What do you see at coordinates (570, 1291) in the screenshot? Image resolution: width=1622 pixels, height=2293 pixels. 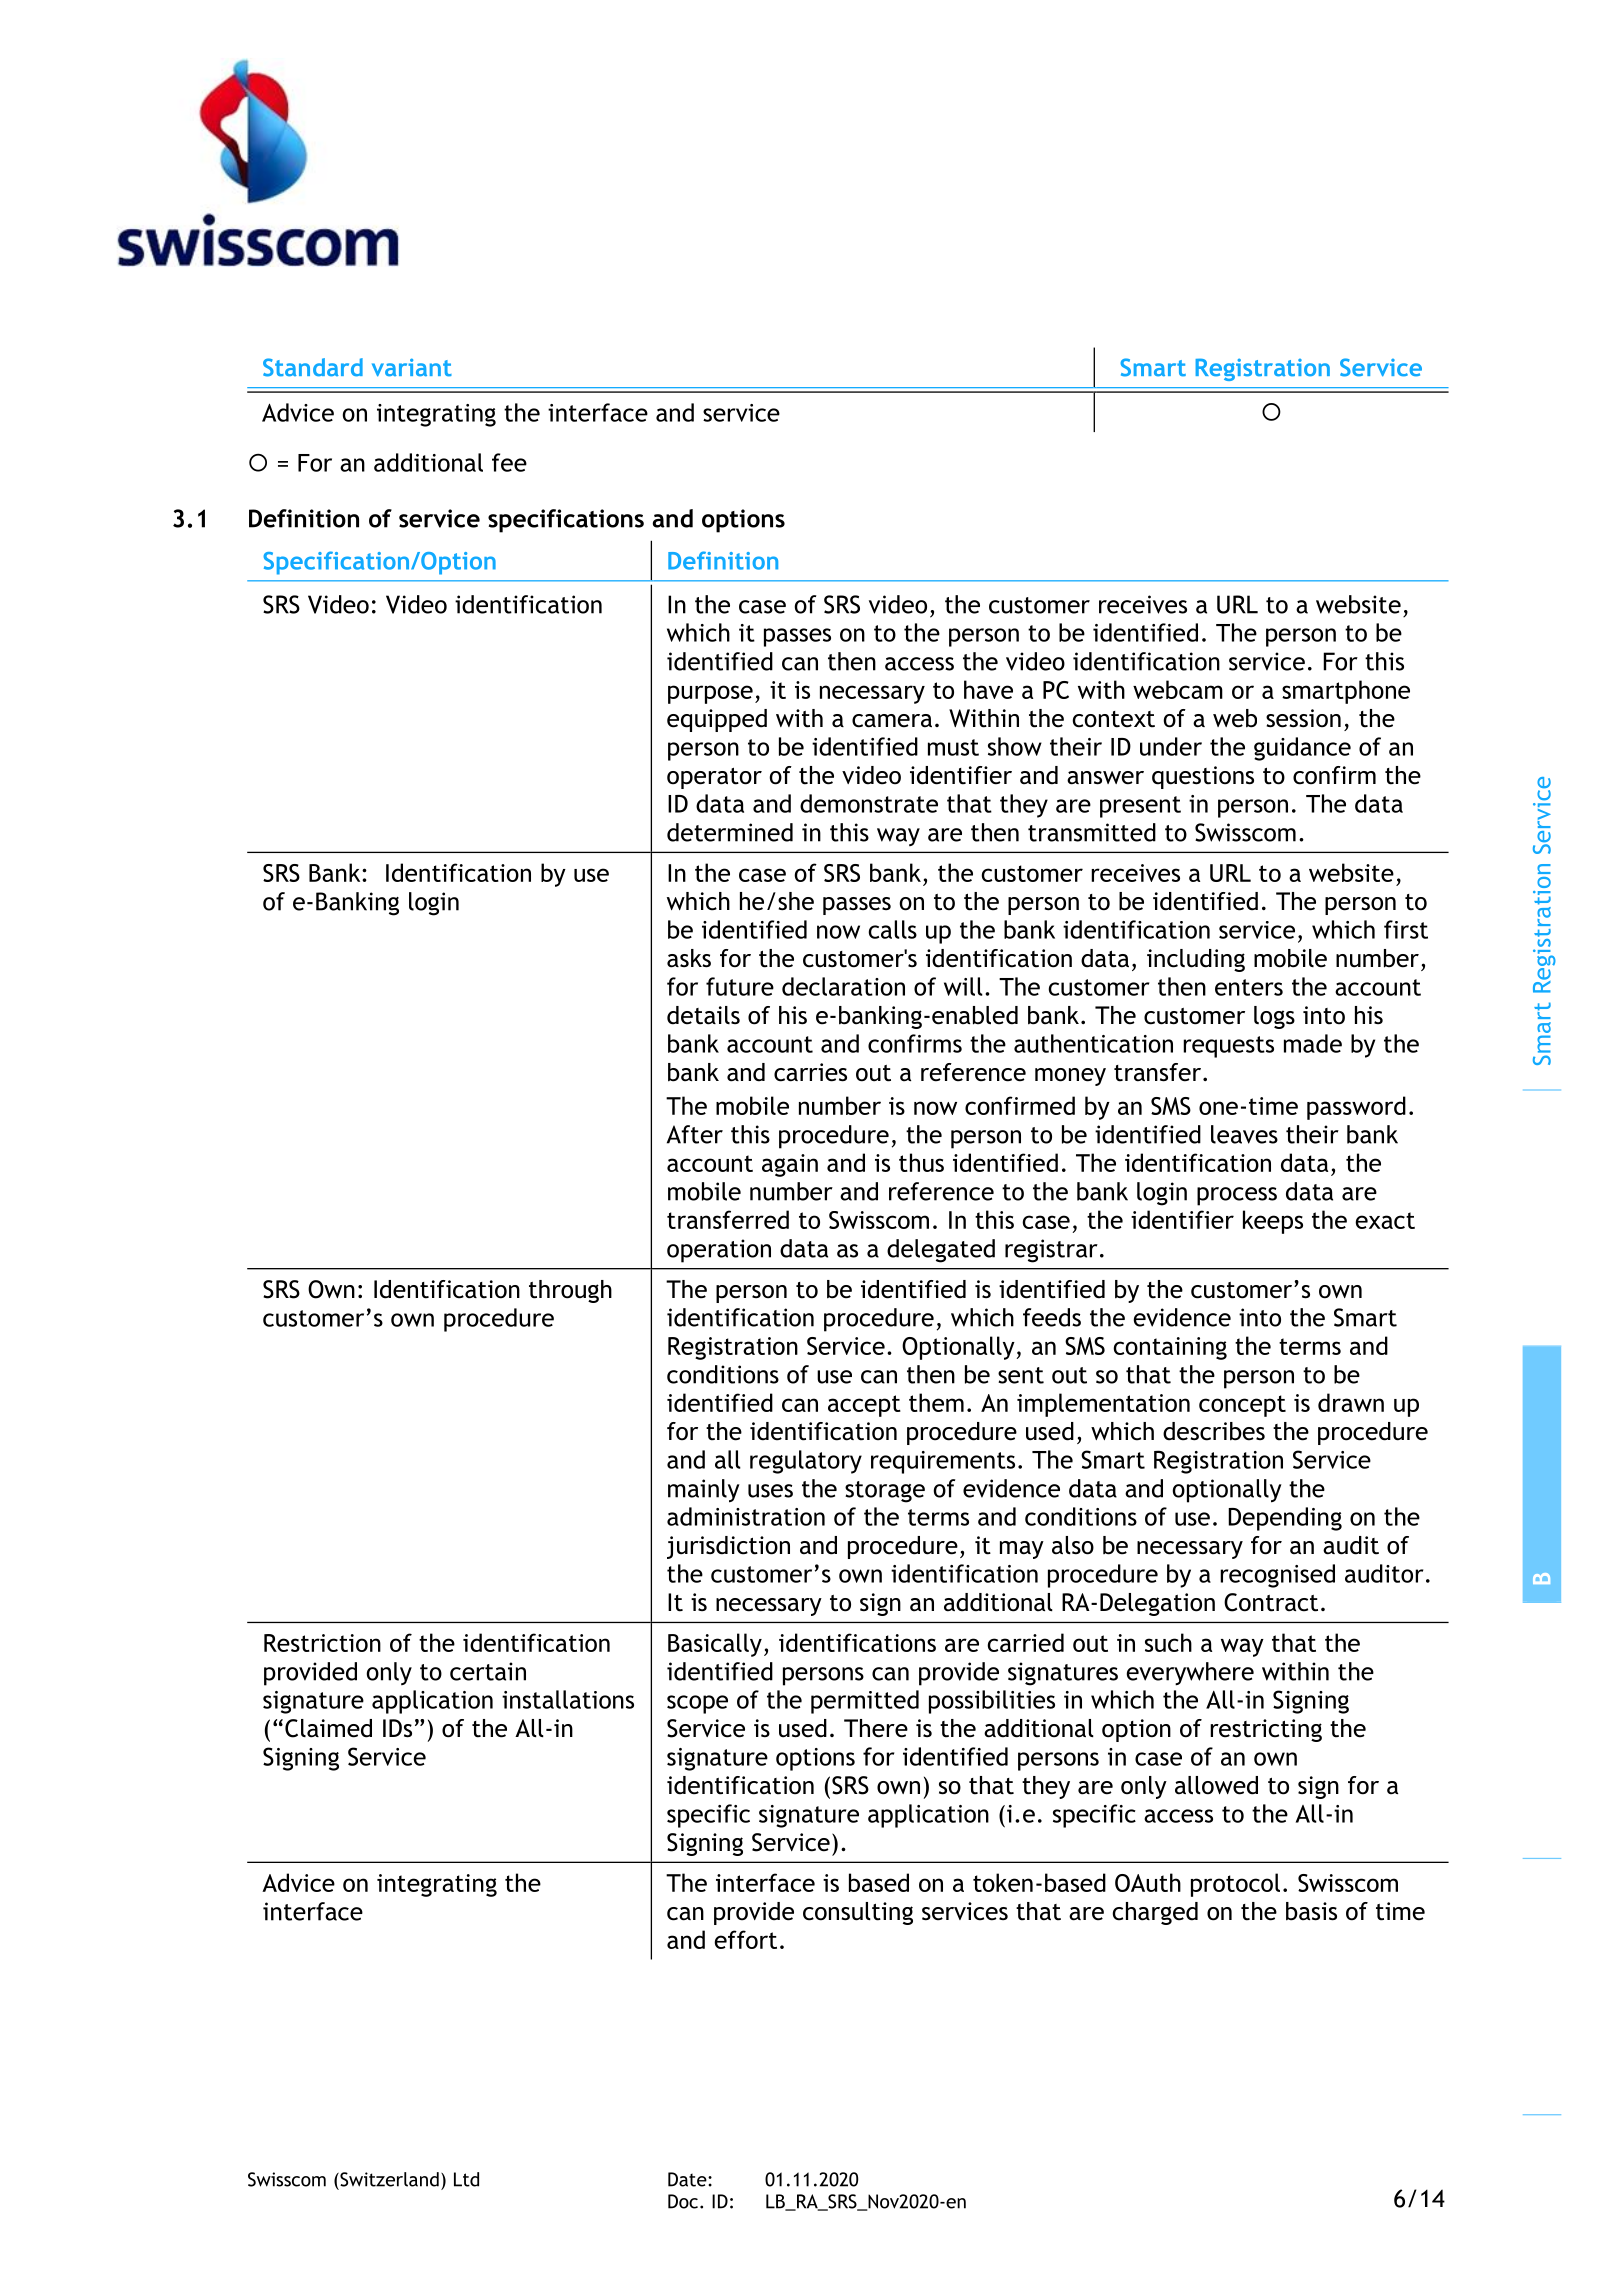 I see `through` at bounding box center [570, 1291].
